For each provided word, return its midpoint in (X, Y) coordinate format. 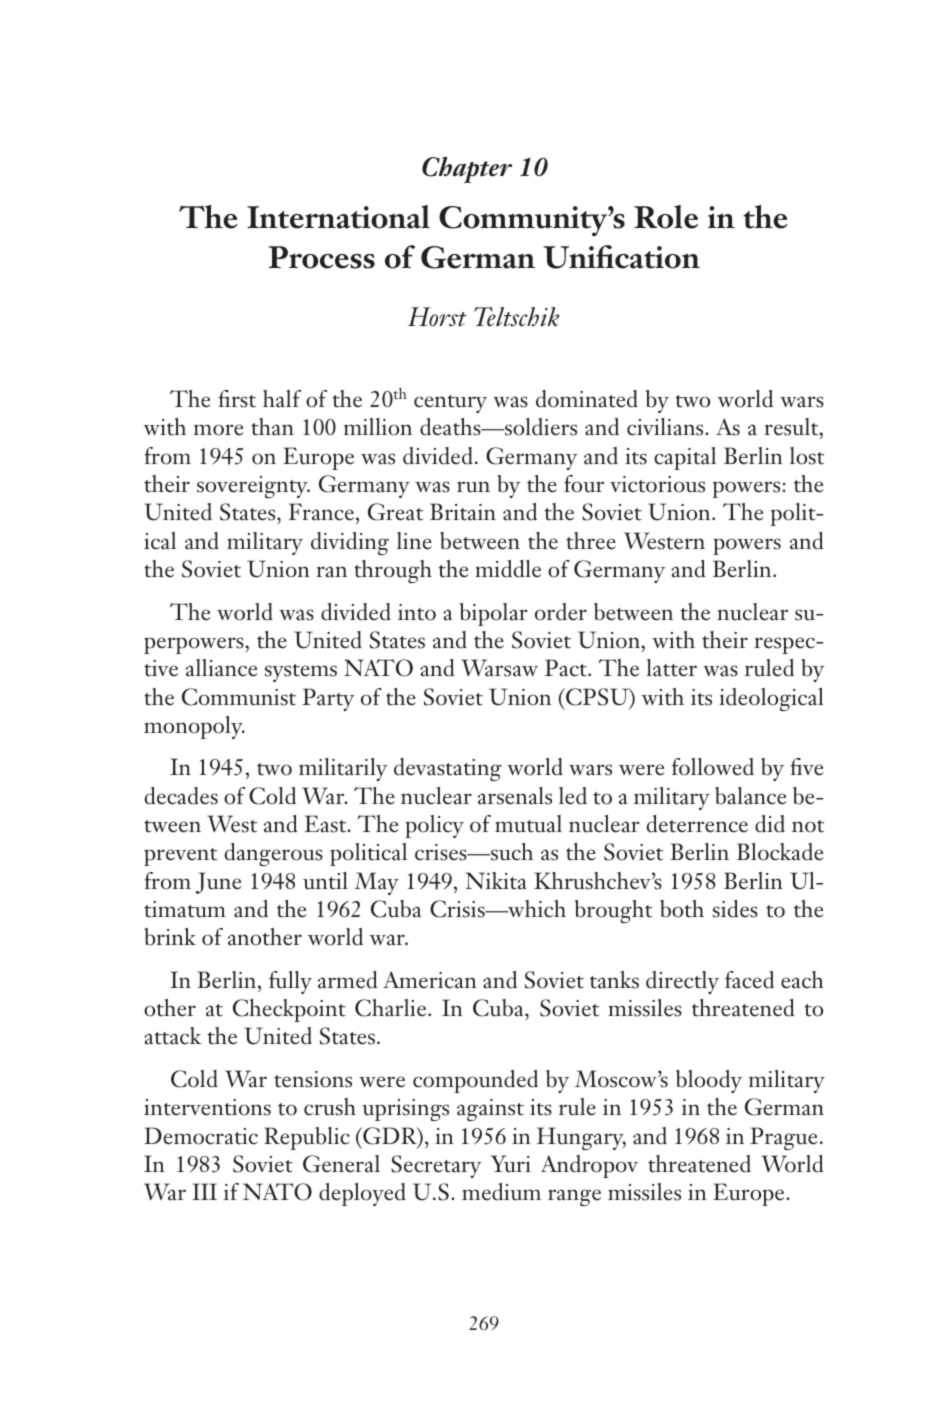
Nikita (496, 881)
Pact (567, 668)
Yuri (511, 1164)
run (473, 487)
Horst (437, 317)
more (218, 430)
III (204, 1191)
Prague (783, 1138)
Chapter (467, 170)
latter (671, 668)
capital (685, 458)
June (218, 883)
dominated (587, 399)
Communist (239, 697)
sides (735, 909)
